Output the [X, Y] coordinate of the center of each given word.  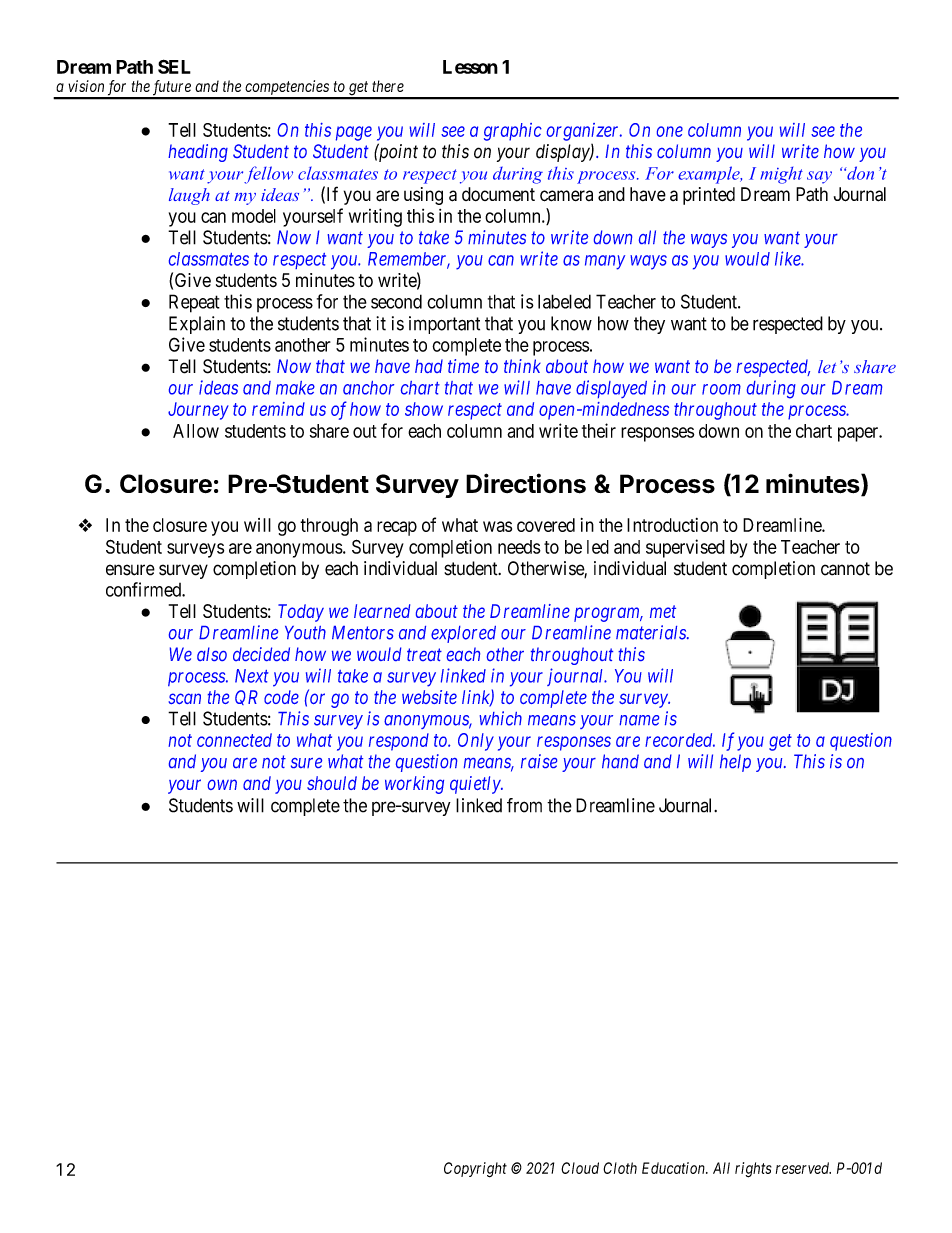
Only [476, 742]
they [649, 325]
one [670, 131]
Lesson [470, 67]
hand [620, 761]
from [524, 805]
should [332, 783]
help [735, 763]
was [497, 526]
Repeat [194, 303]
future [171, 89]
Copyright [475, 1170]
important [444, 325]
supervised [685, 548]
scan [184, 698]
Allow [196, 431]
